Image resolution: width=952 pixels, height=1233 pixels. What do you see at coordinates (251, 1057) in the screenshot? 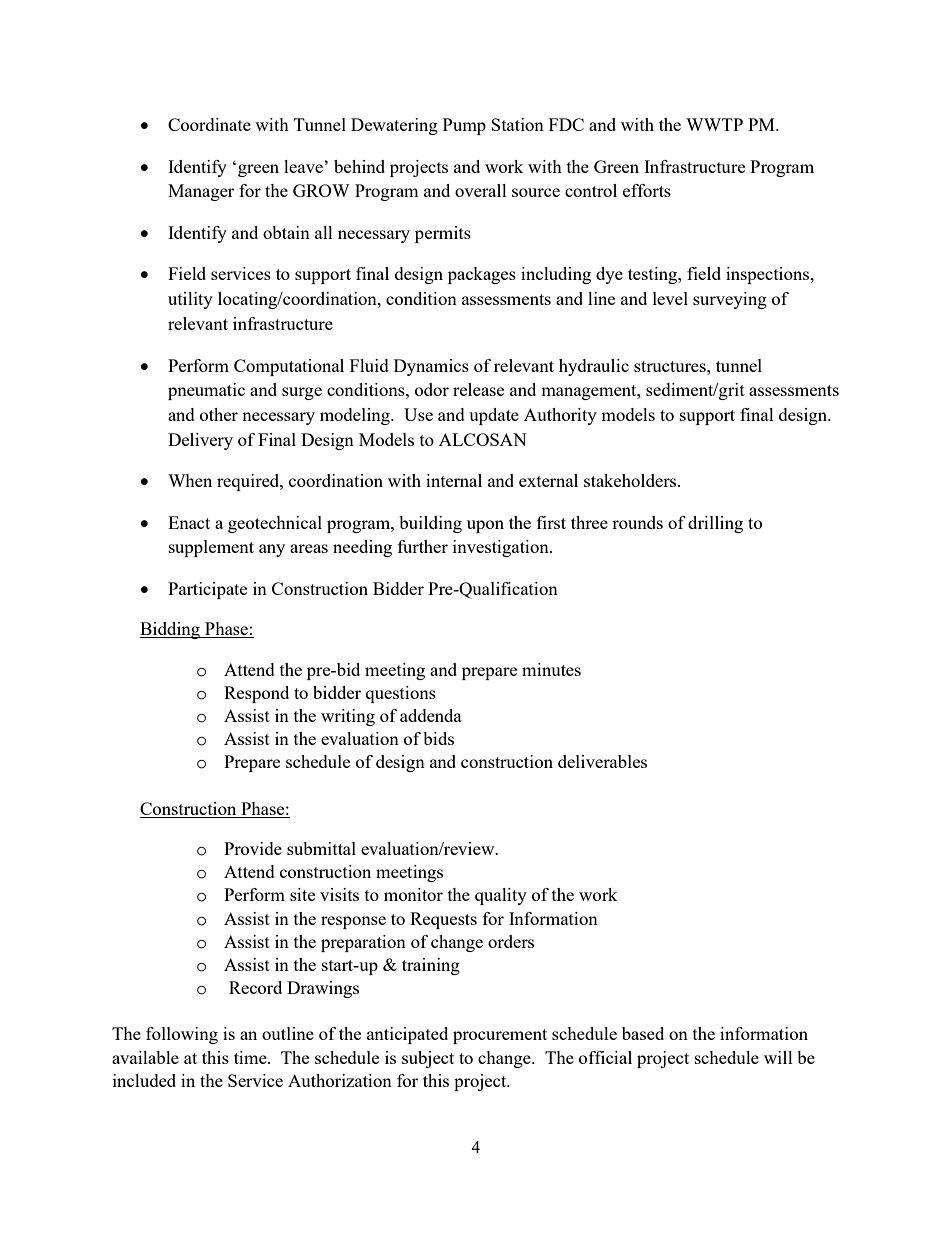
I see `time` at bounding box center [251, 1057].
